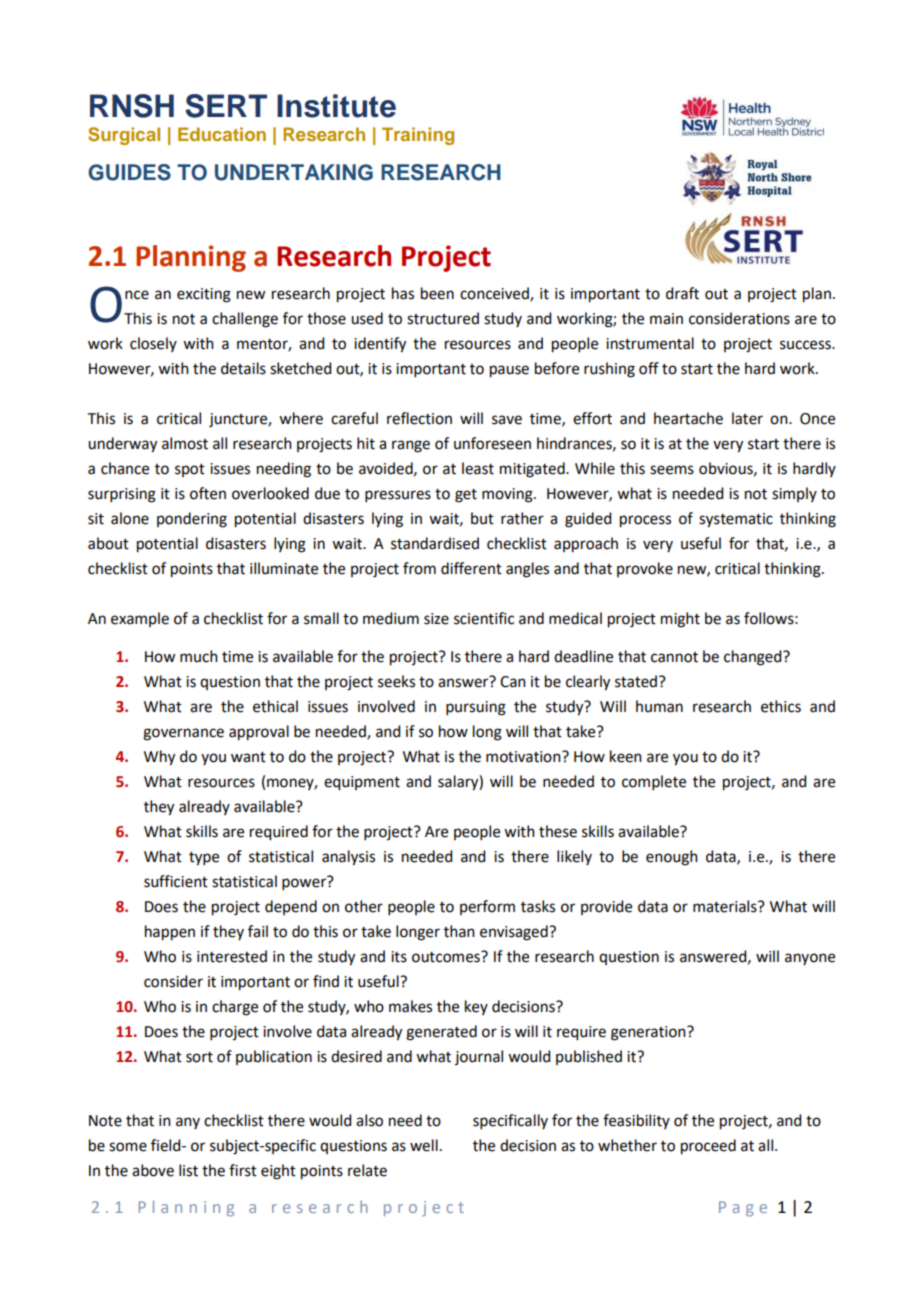 The image size is (924, 1308). What do you see at coordinates (183, 734) in the screenshot?
I see `governance` at bounding box center [183, 734].
